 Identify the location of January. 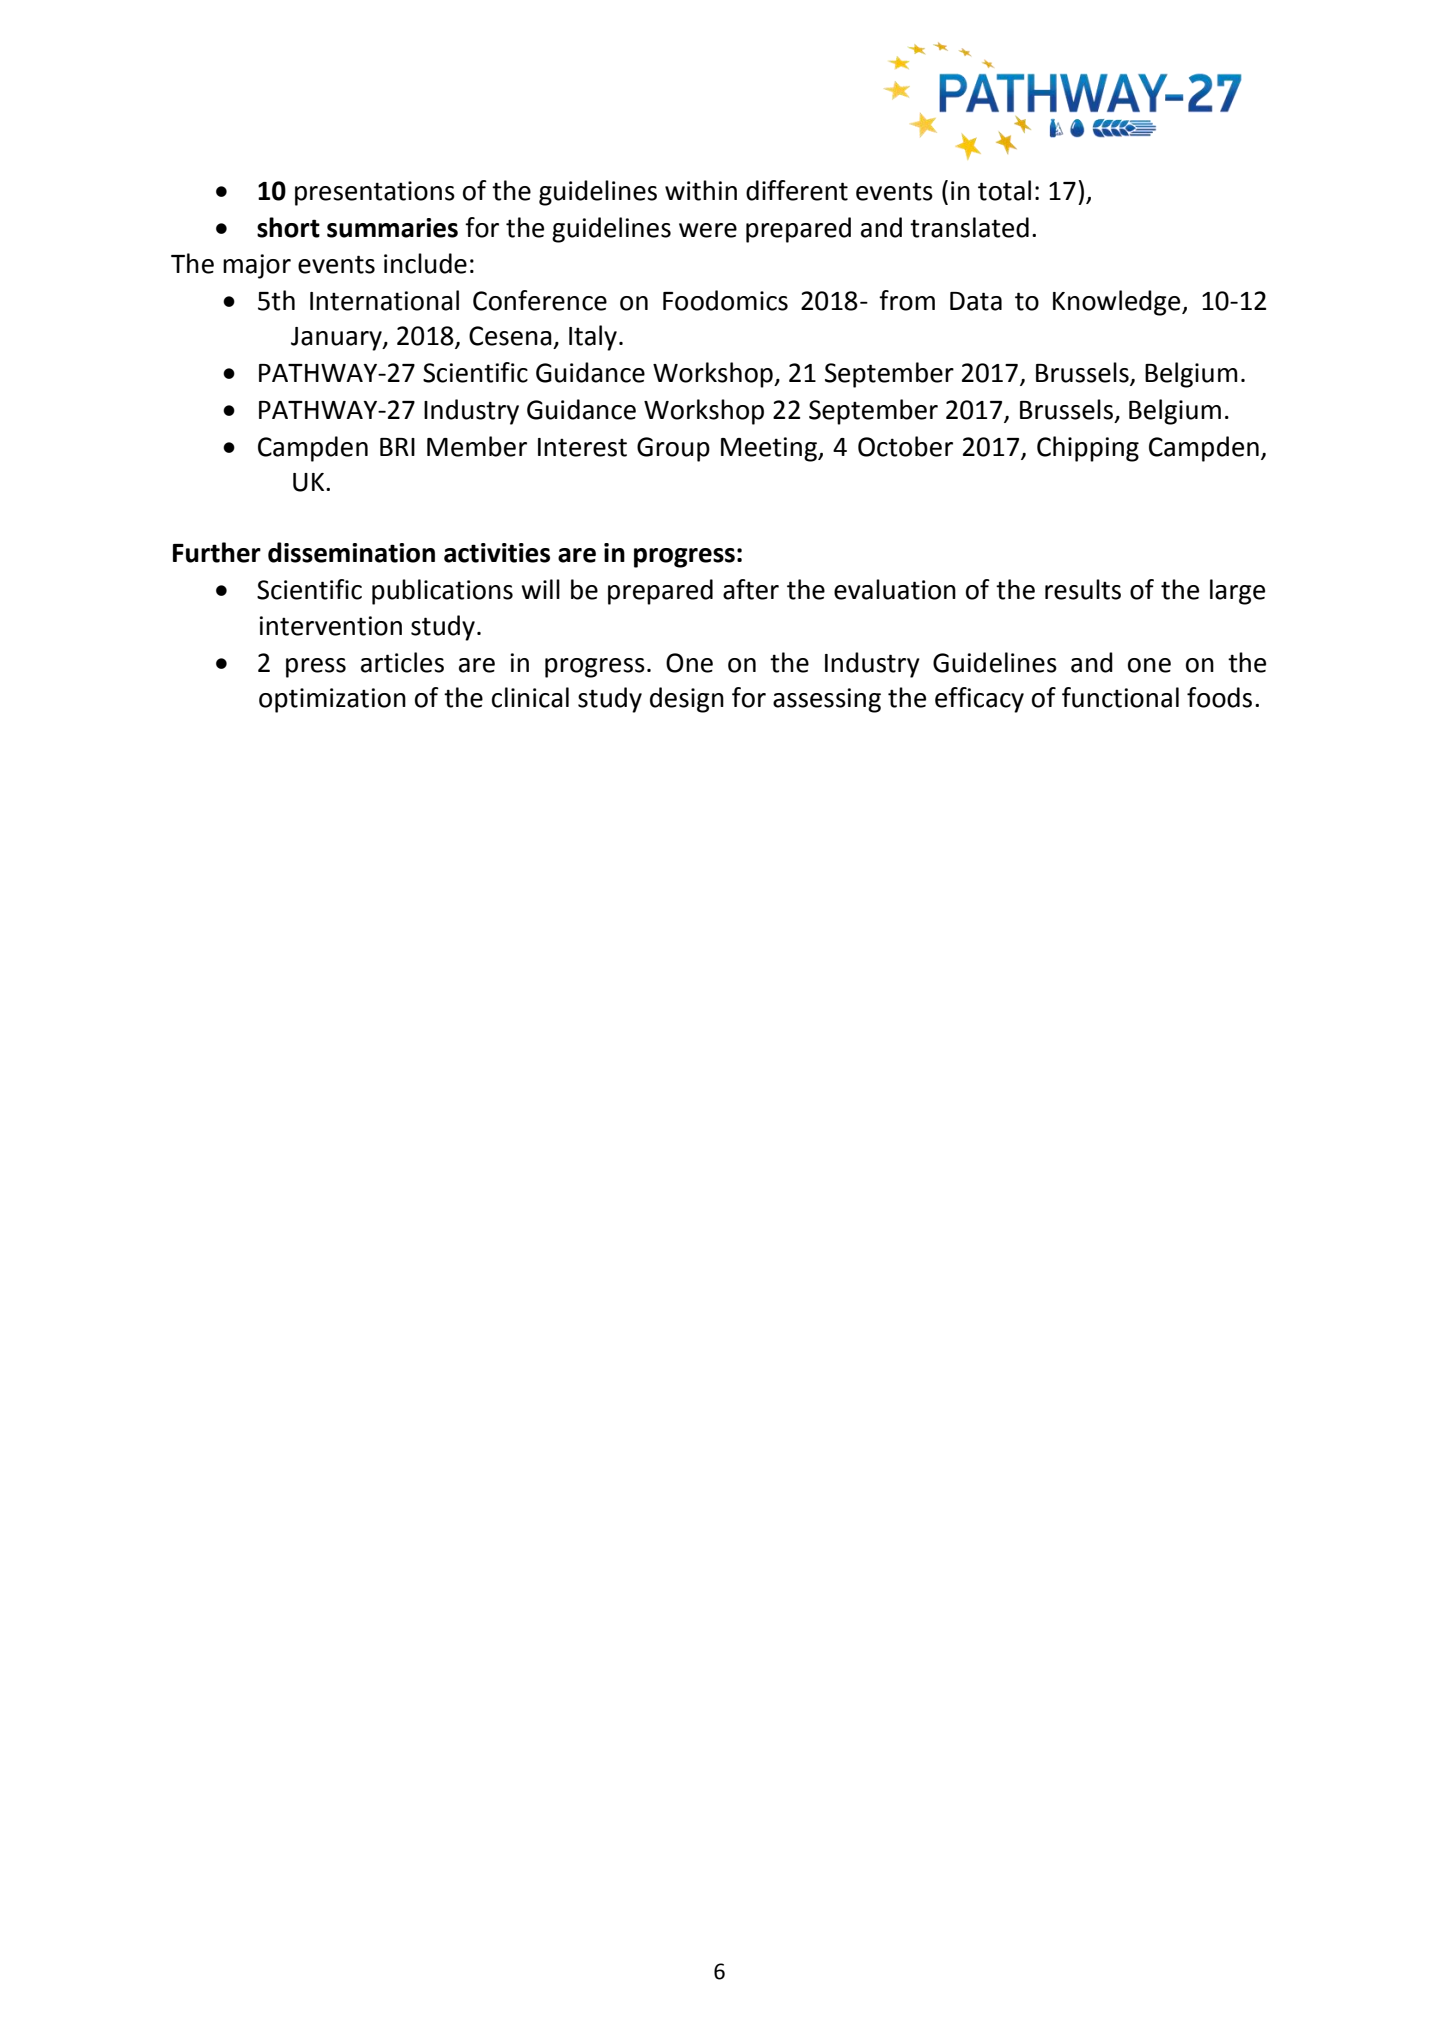
(337, 339).
